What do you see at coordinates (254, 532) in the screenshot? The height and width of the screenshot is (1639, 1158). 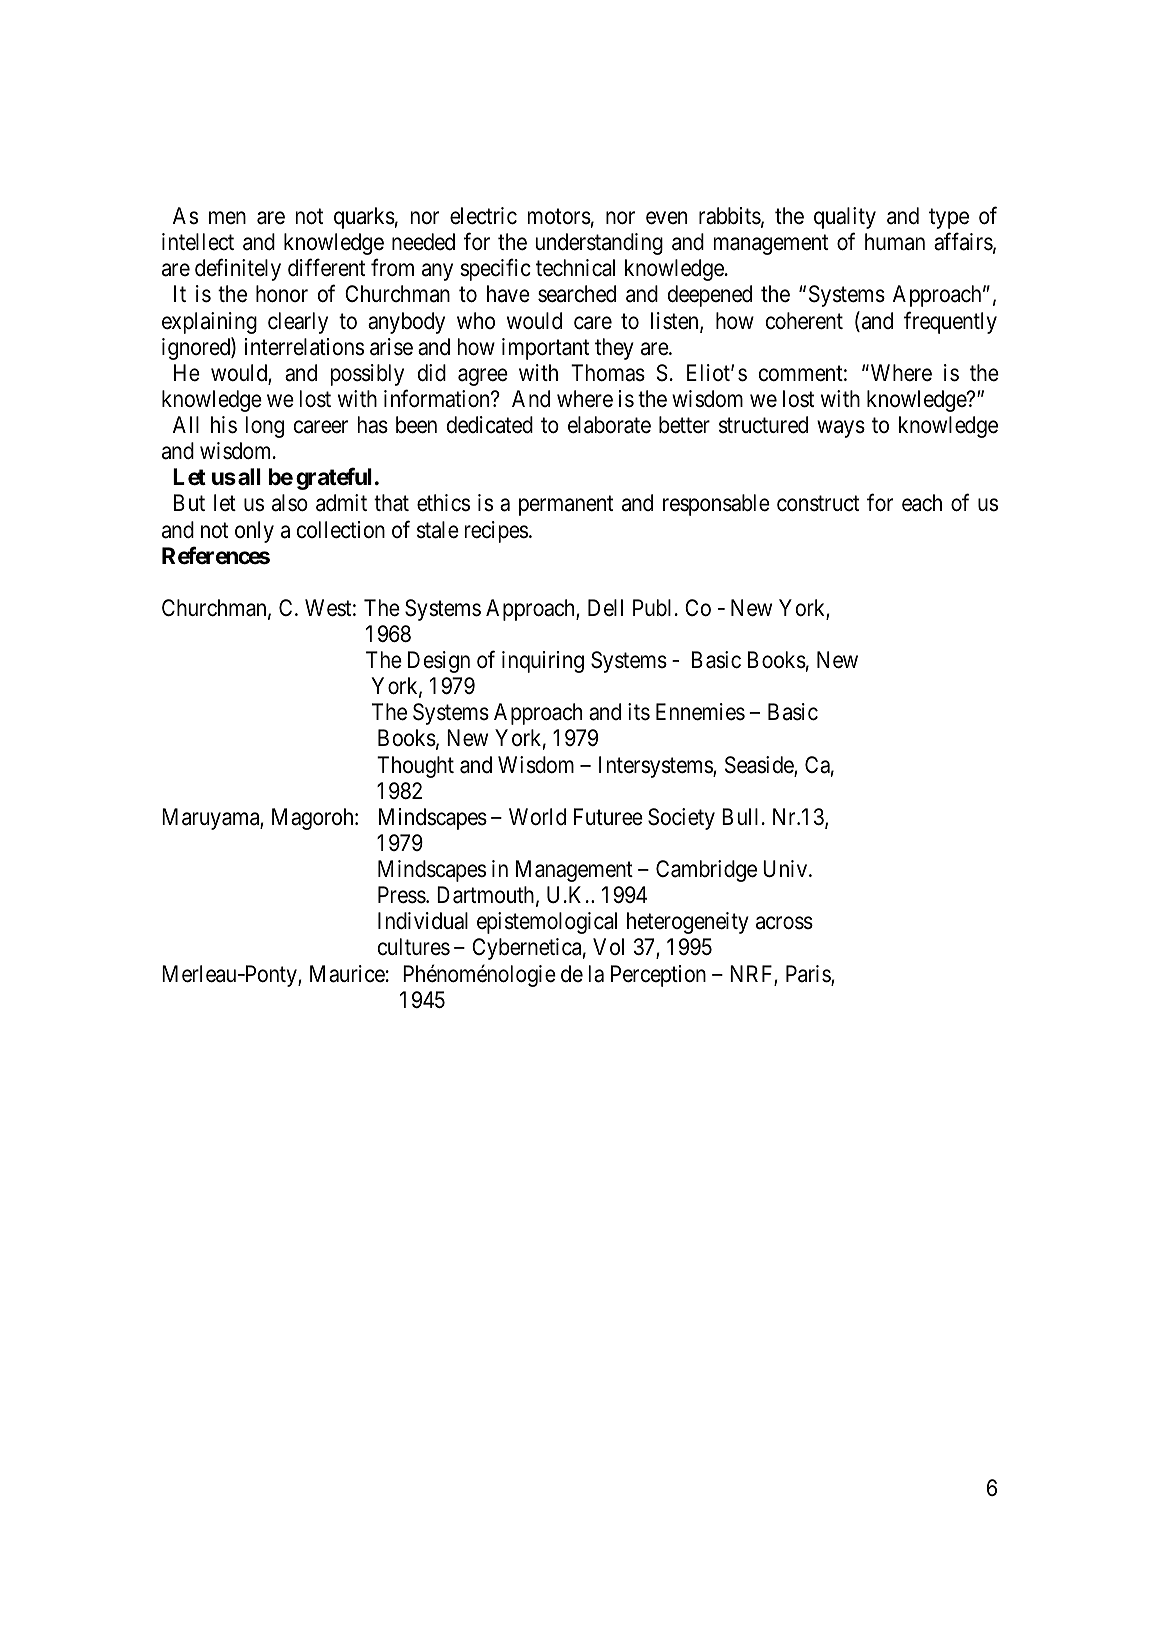 I see `only` at bounding box center [254, 532].
